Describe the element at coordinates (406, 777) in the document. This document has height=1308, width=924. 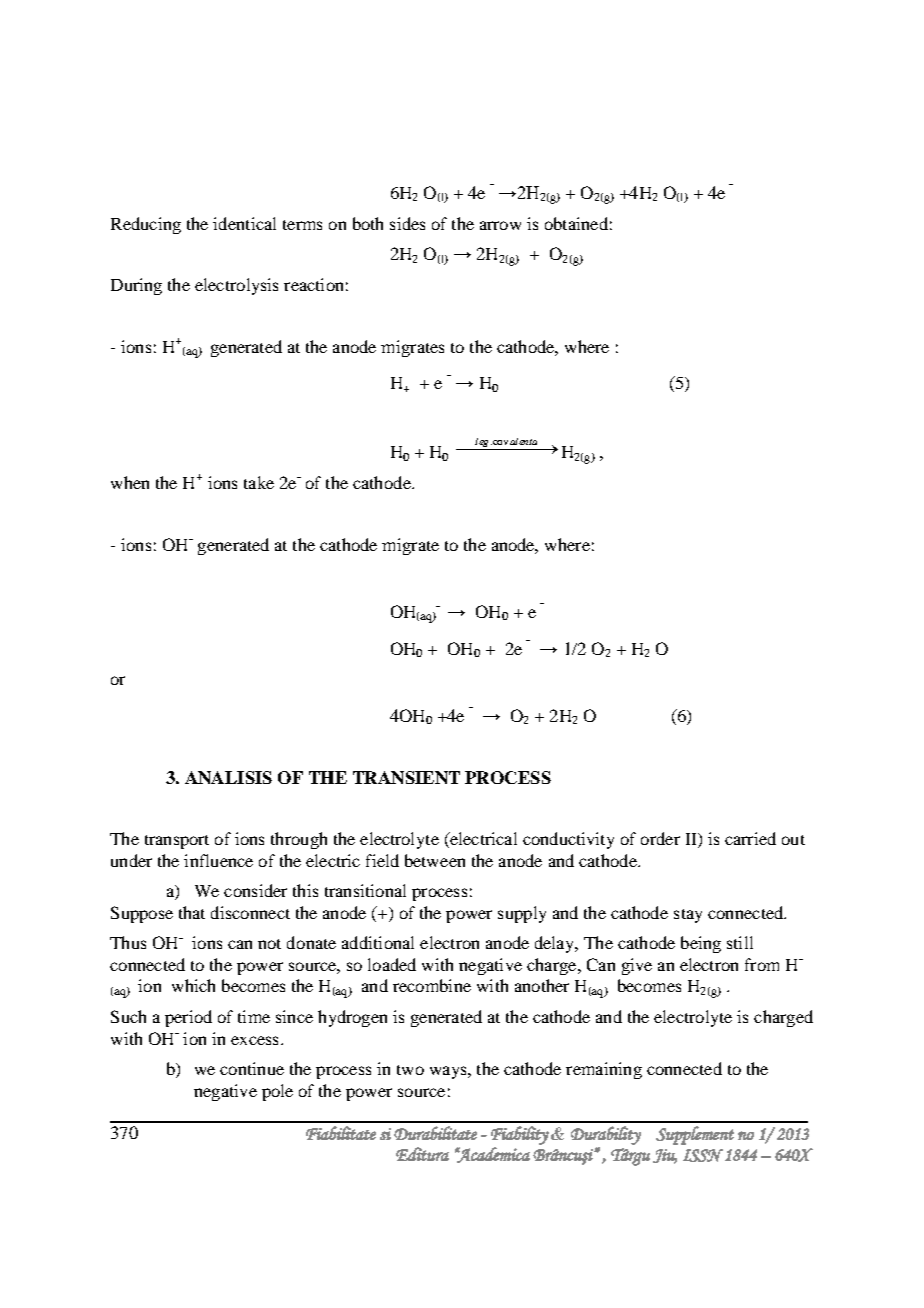
I see `TRANSIENT` at that location.
